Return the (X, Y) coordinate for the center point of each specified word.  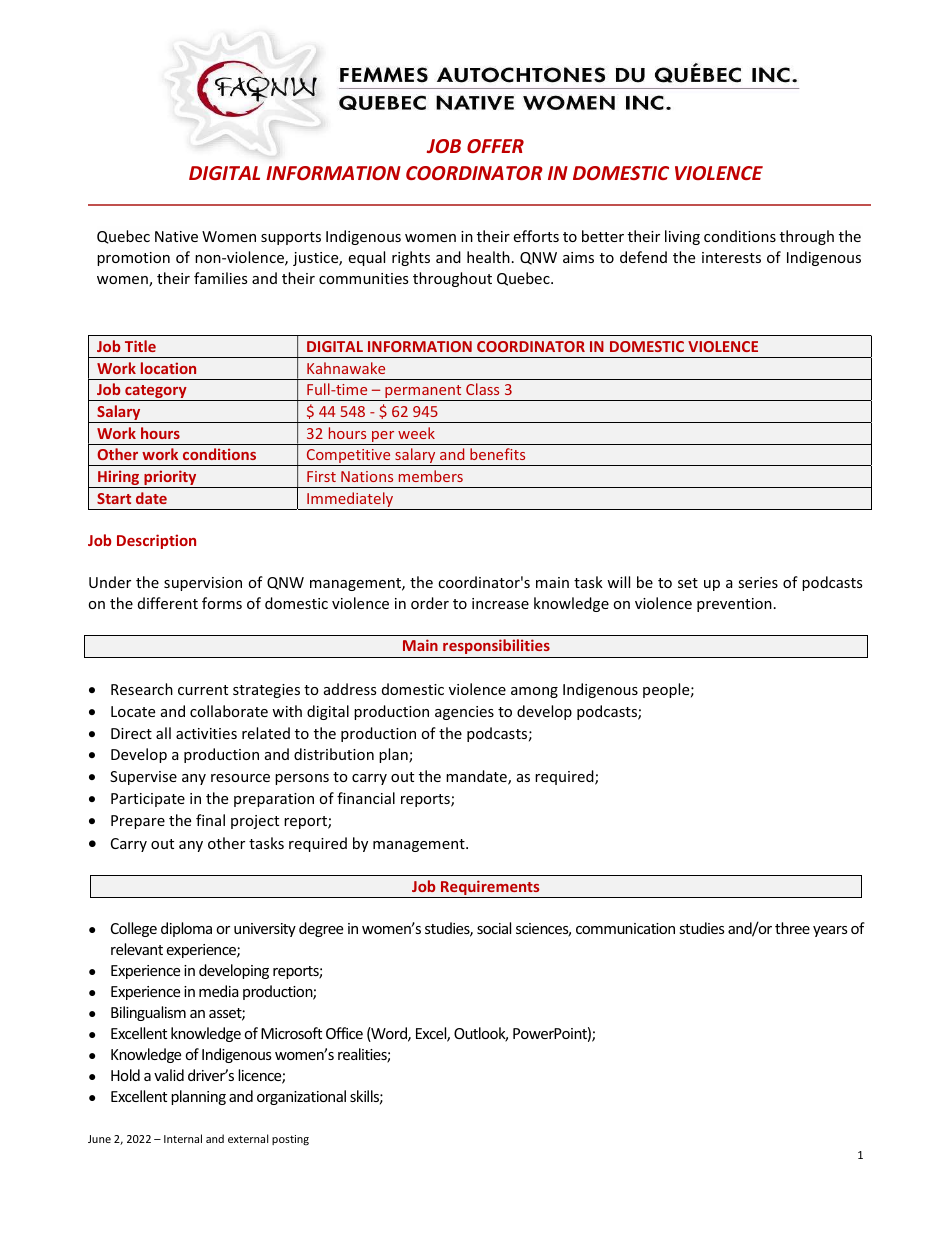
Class (482, 389)
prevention (734, 605)
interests (731, 257)
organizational (301, 1097)
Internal (183, 1138)
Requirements (490, 889)
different (168, 603)
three (792, 928)
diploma (186, 929)
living (682, 237)
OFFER (495, 146)
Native (176, 236)
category (156, 393)
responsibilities (496, 646)
